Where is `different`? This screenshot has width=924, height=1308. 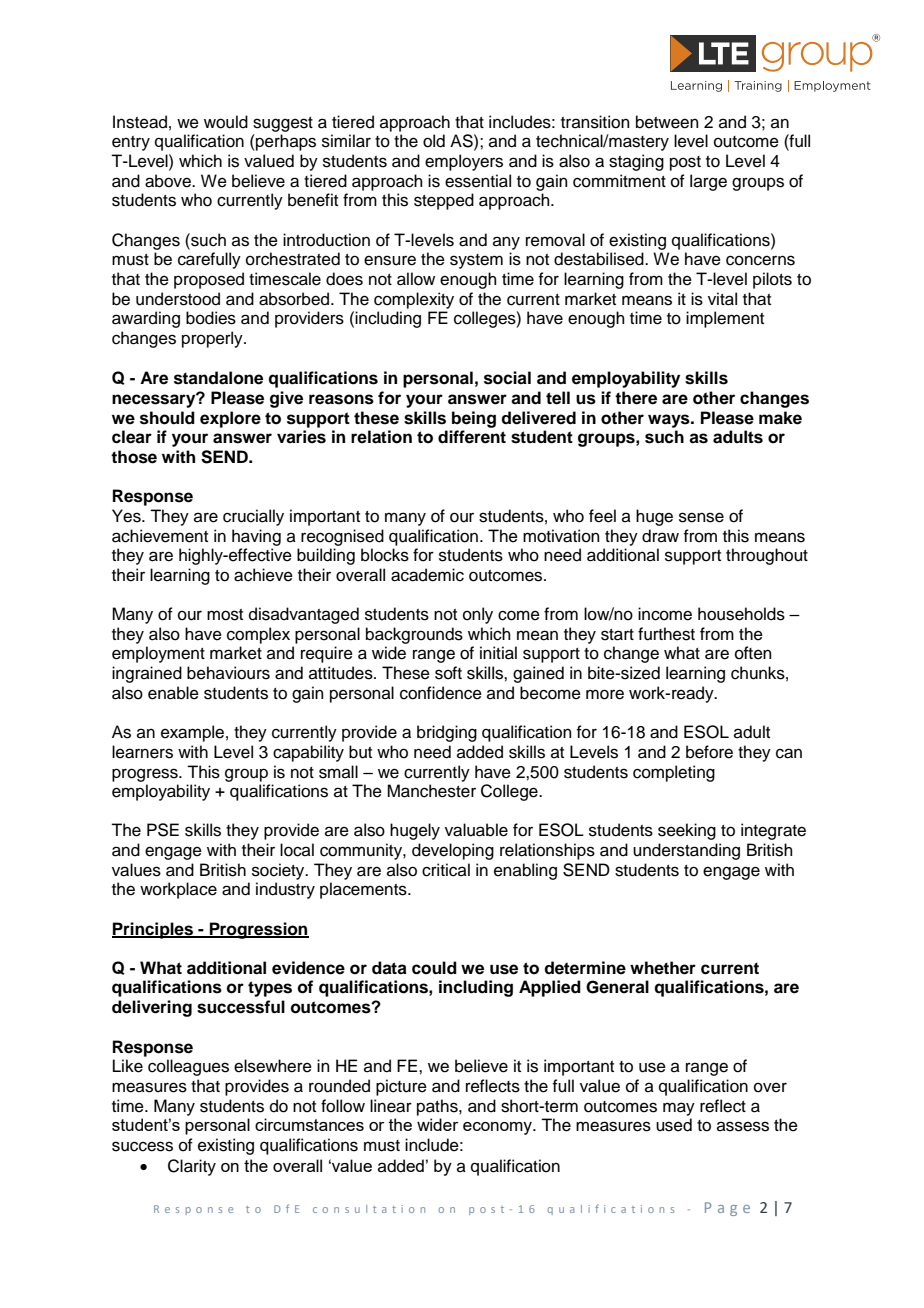 different is located at coordinates (472, 437).
